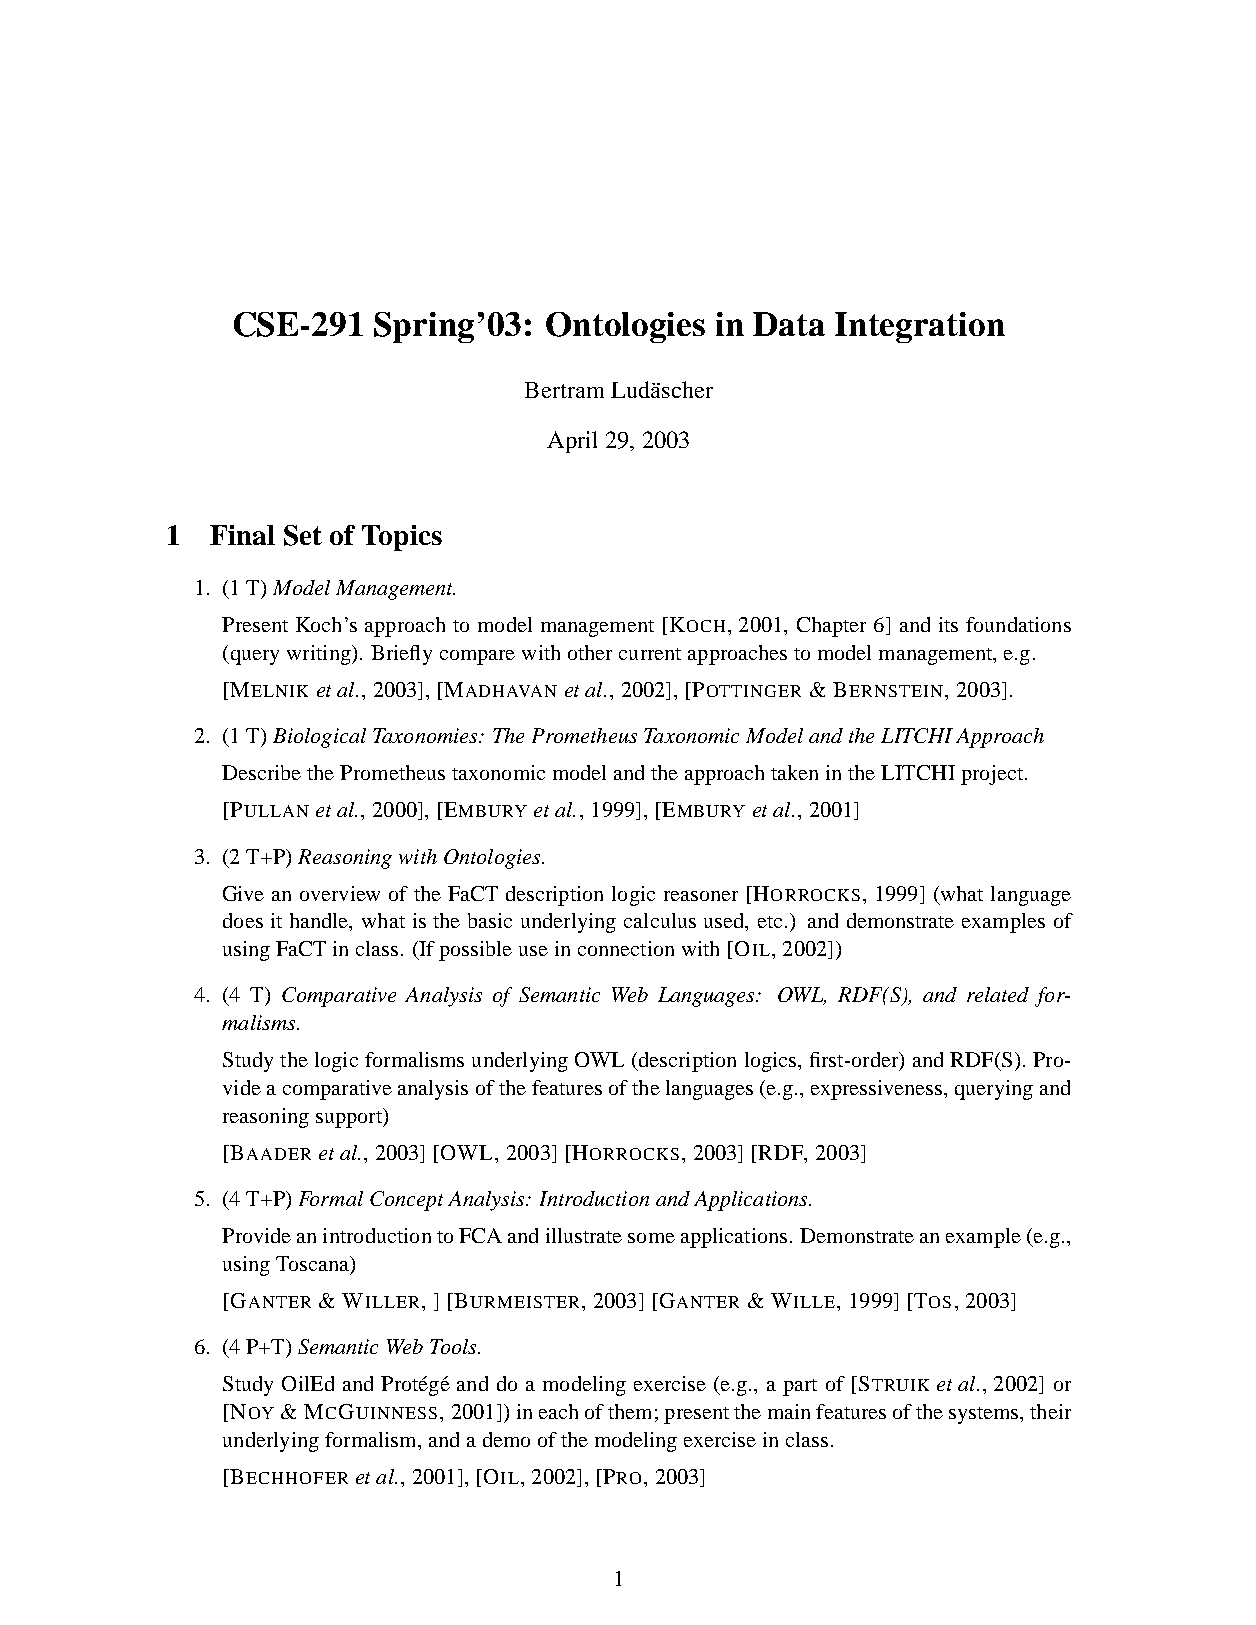 The width and height of the screenshot is (1256, 1625). Describe the element at coordinates (629, 1411) in the screenshot. I see `them` at that location.
